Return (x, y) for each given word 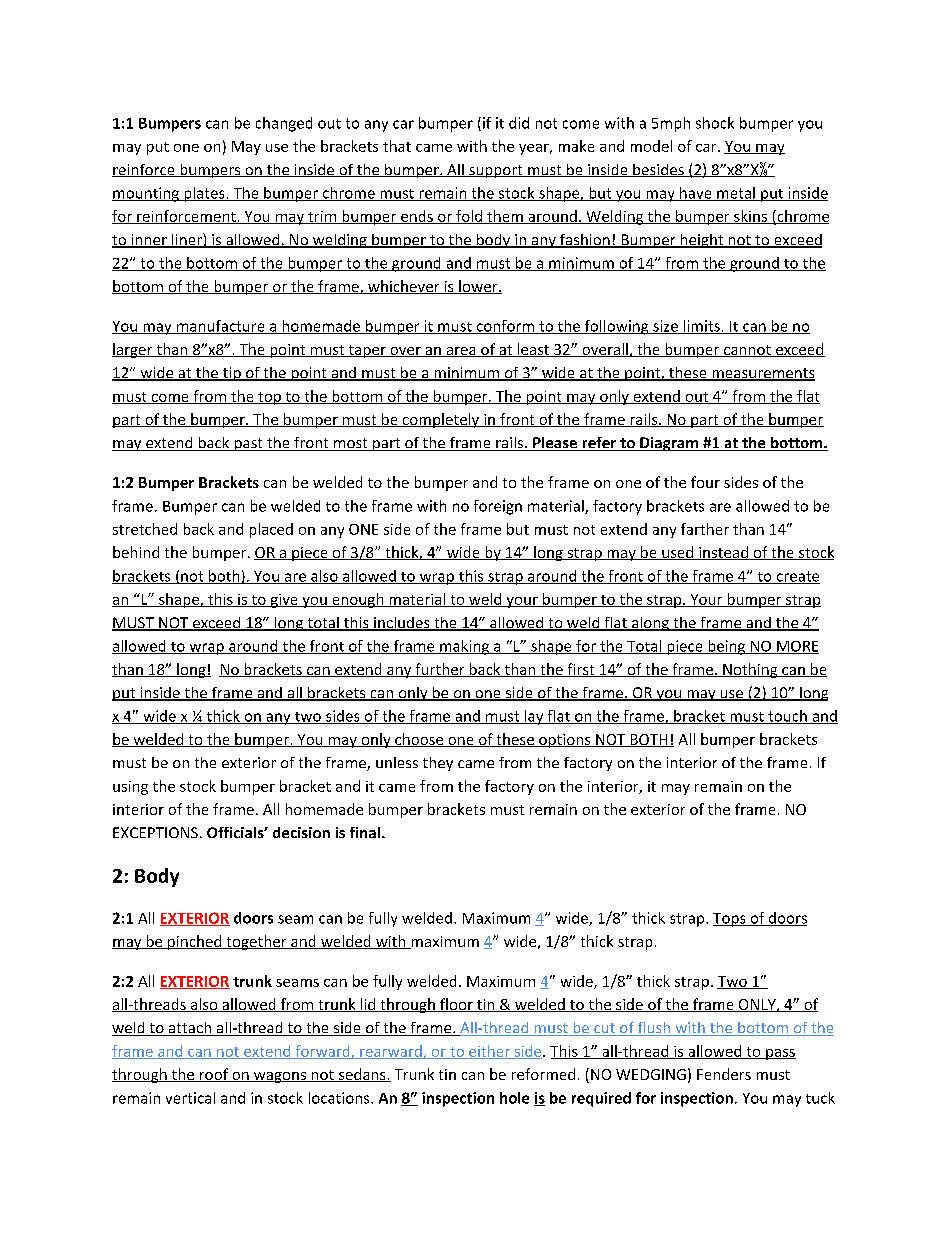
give (284, 601)
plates (204, 194)
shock (715, 123)
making (464, 647)
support (496, 171)
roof (214, 1075)
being (727, 647)
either (489, 1052)
